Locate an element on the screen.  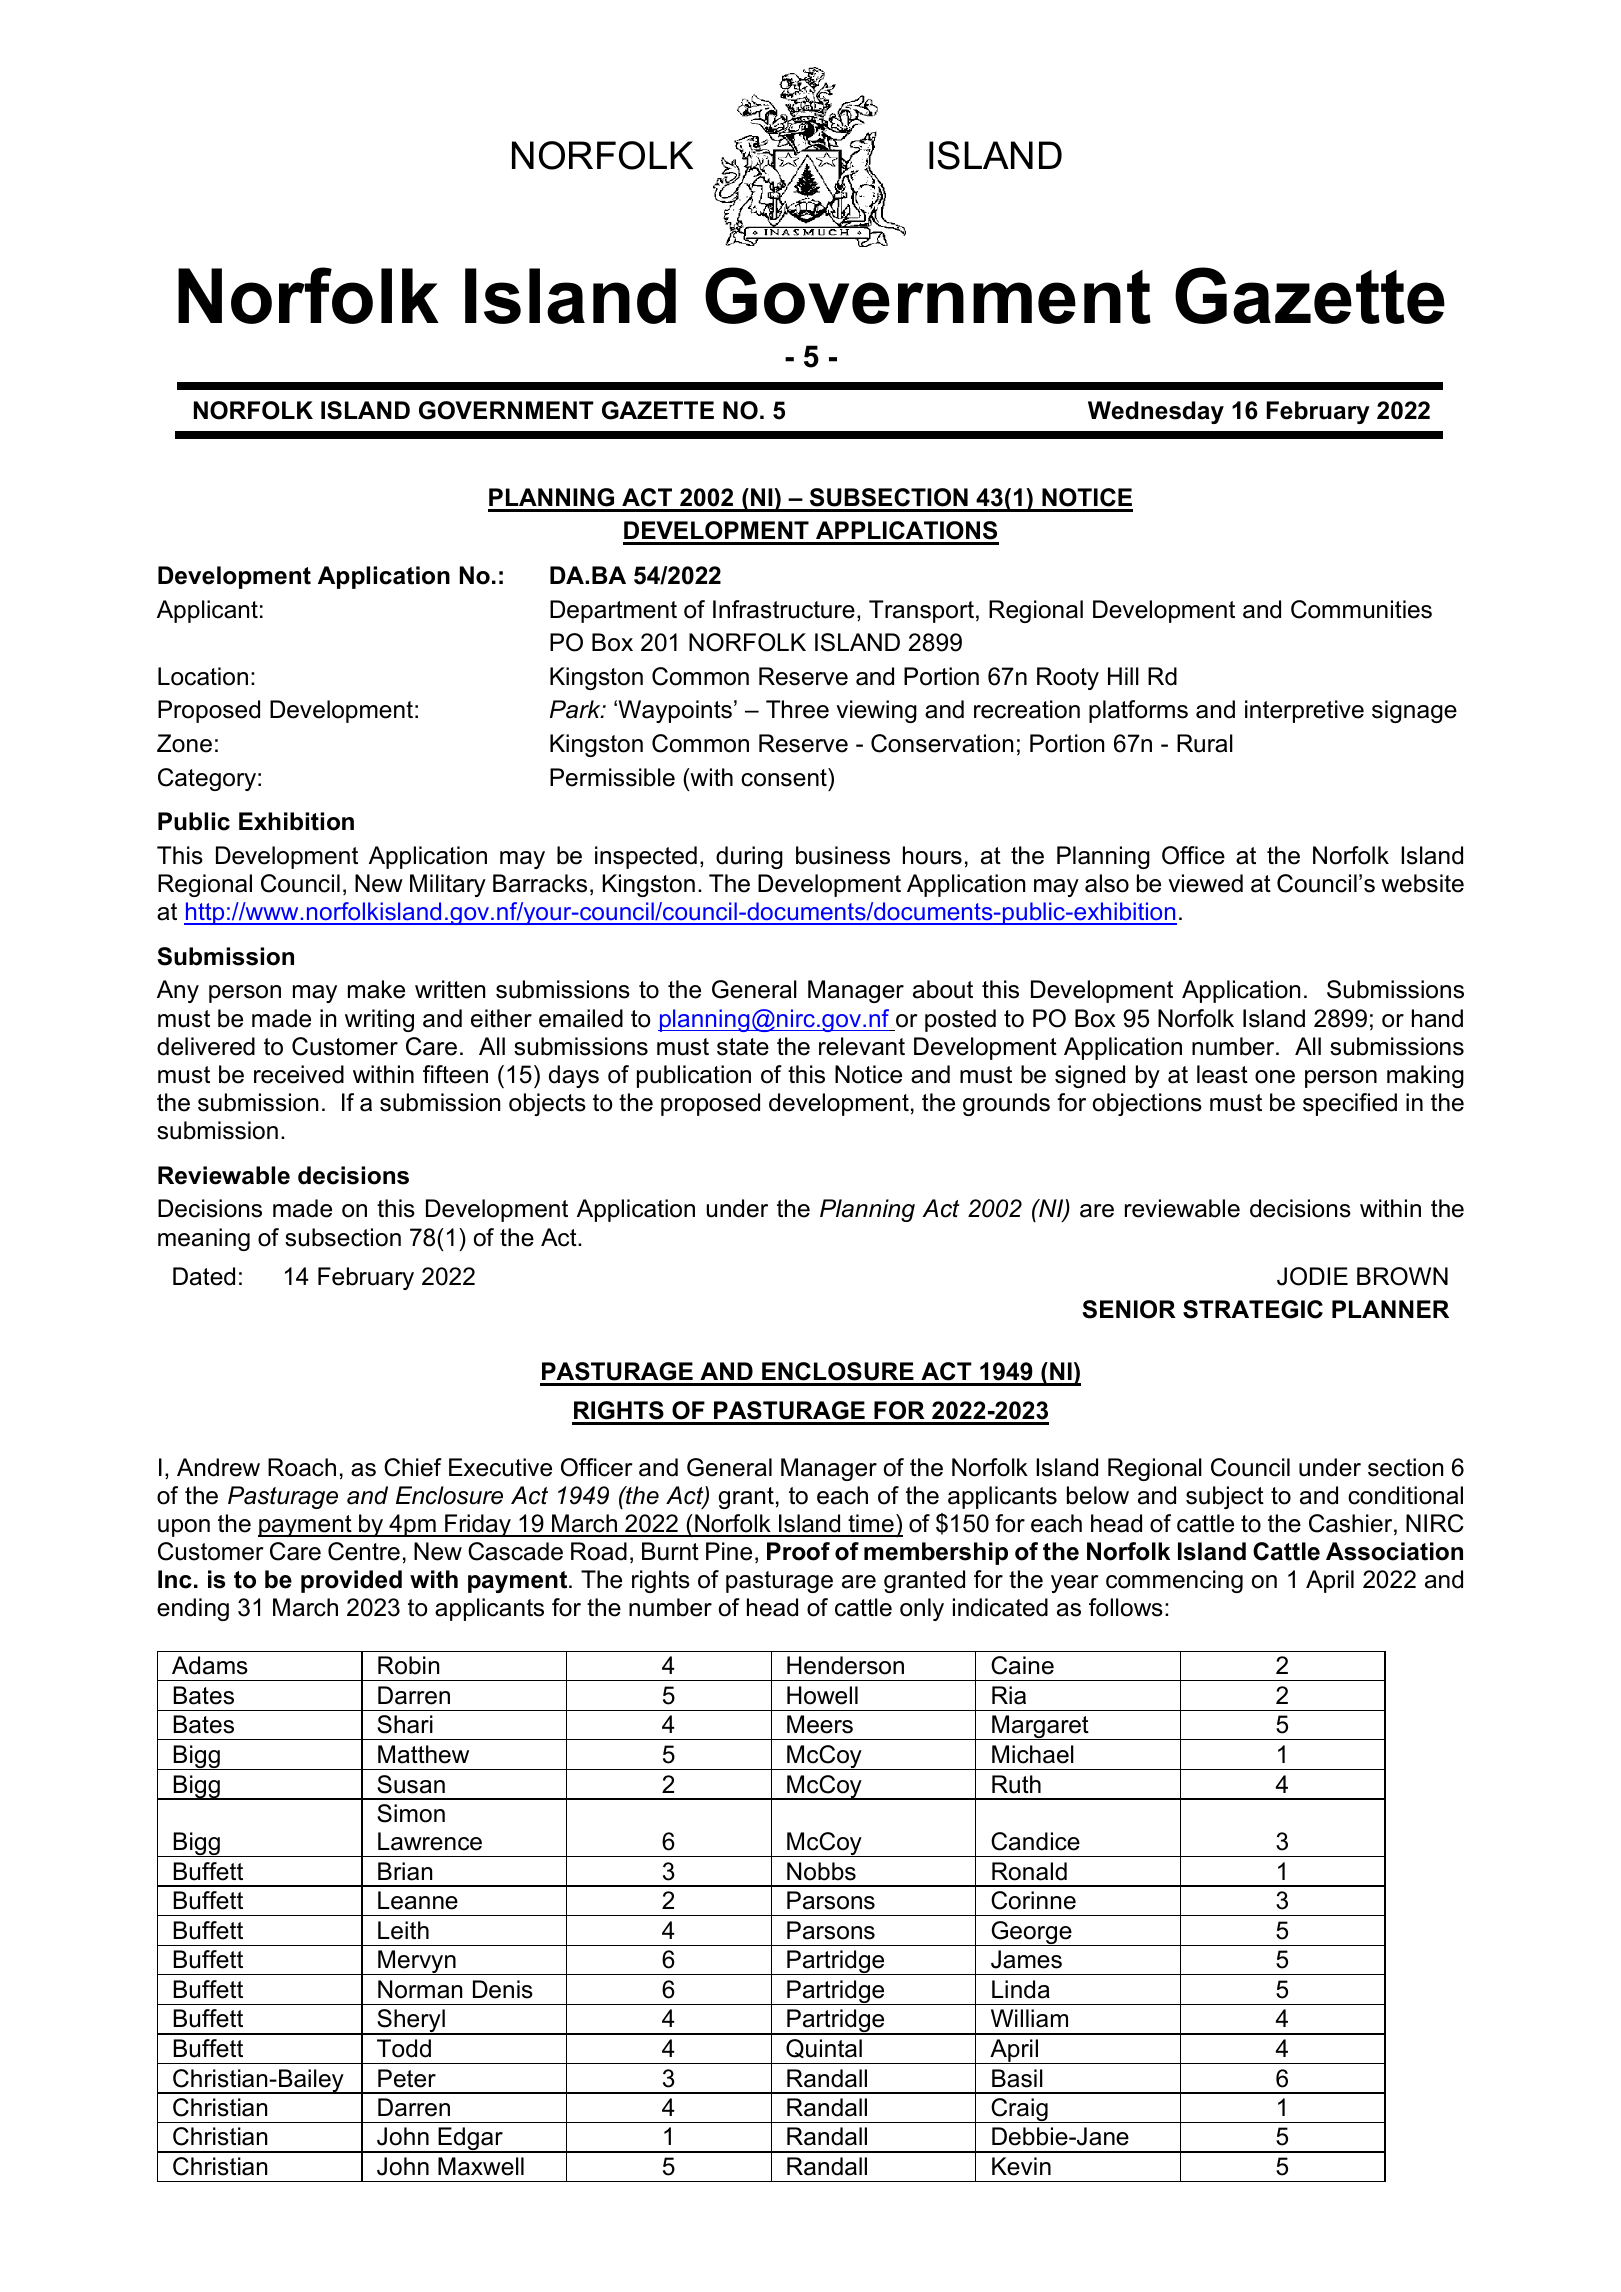
Location is located at coordinates (203, 676).
